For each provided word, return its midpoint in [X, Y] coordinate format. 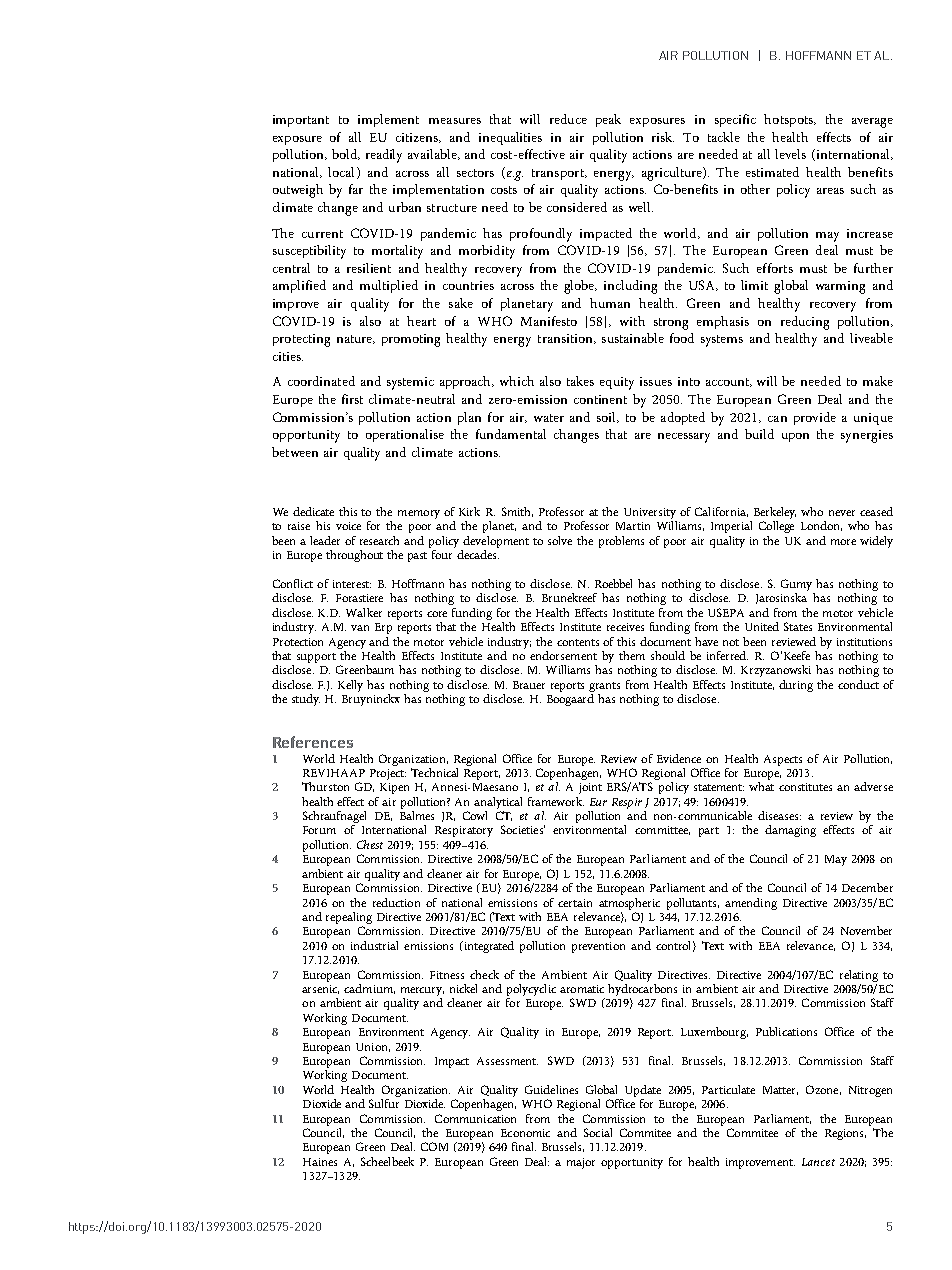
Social [598, 1132]
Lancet [818, 1162]
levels [790, 154]
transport [559, 174]
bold [346, 154]
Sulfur [384, 1103]
